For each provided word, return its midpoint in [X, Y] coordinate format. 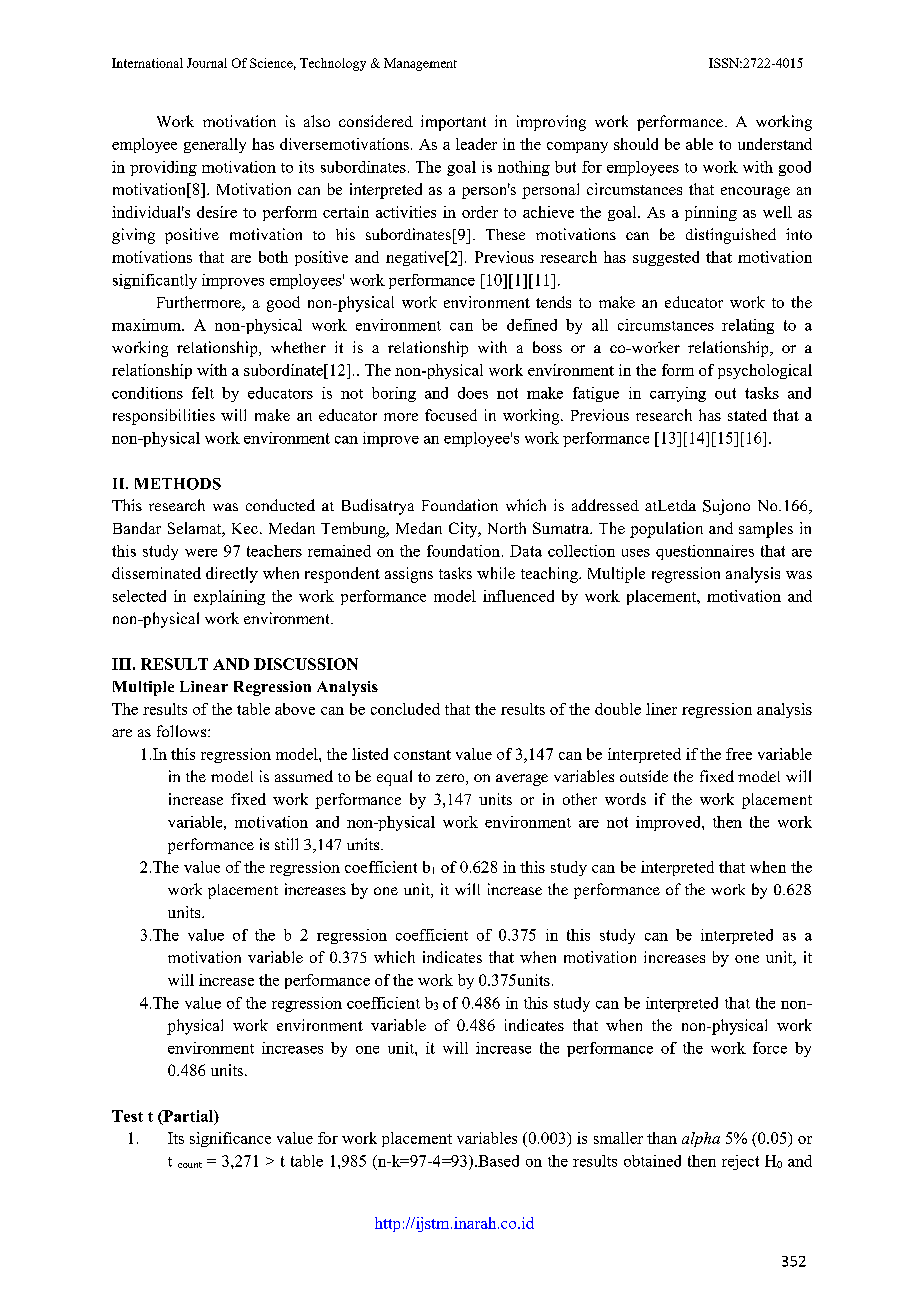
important [453, 123]
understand [775, 144]
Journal [207, 63]
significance [230, 1139]
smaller [618, 1138]
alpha [701, 1139]
